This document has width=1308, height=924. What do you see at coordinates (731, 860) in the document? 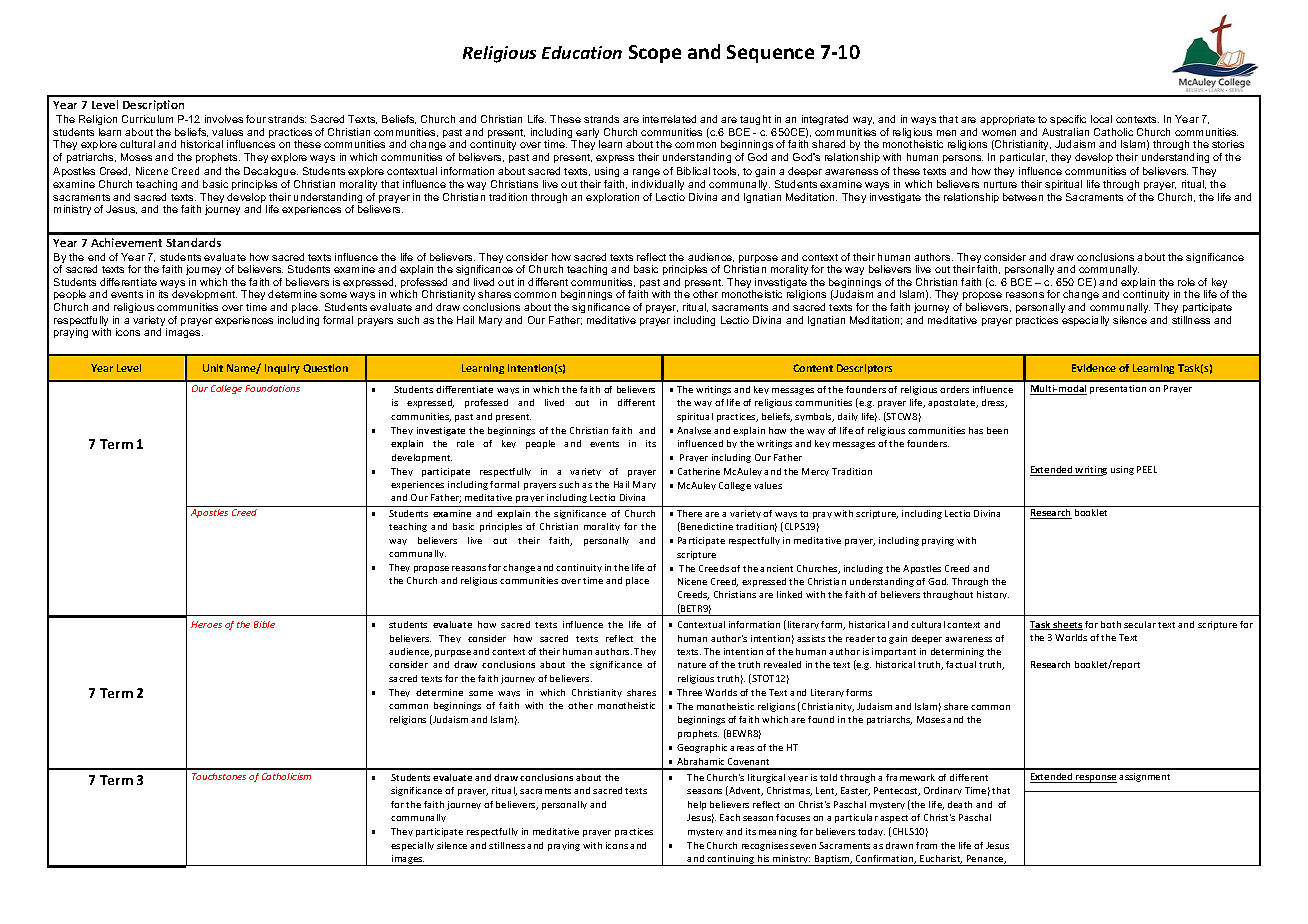
I see `continuing` at bounding box center [731, 860].
